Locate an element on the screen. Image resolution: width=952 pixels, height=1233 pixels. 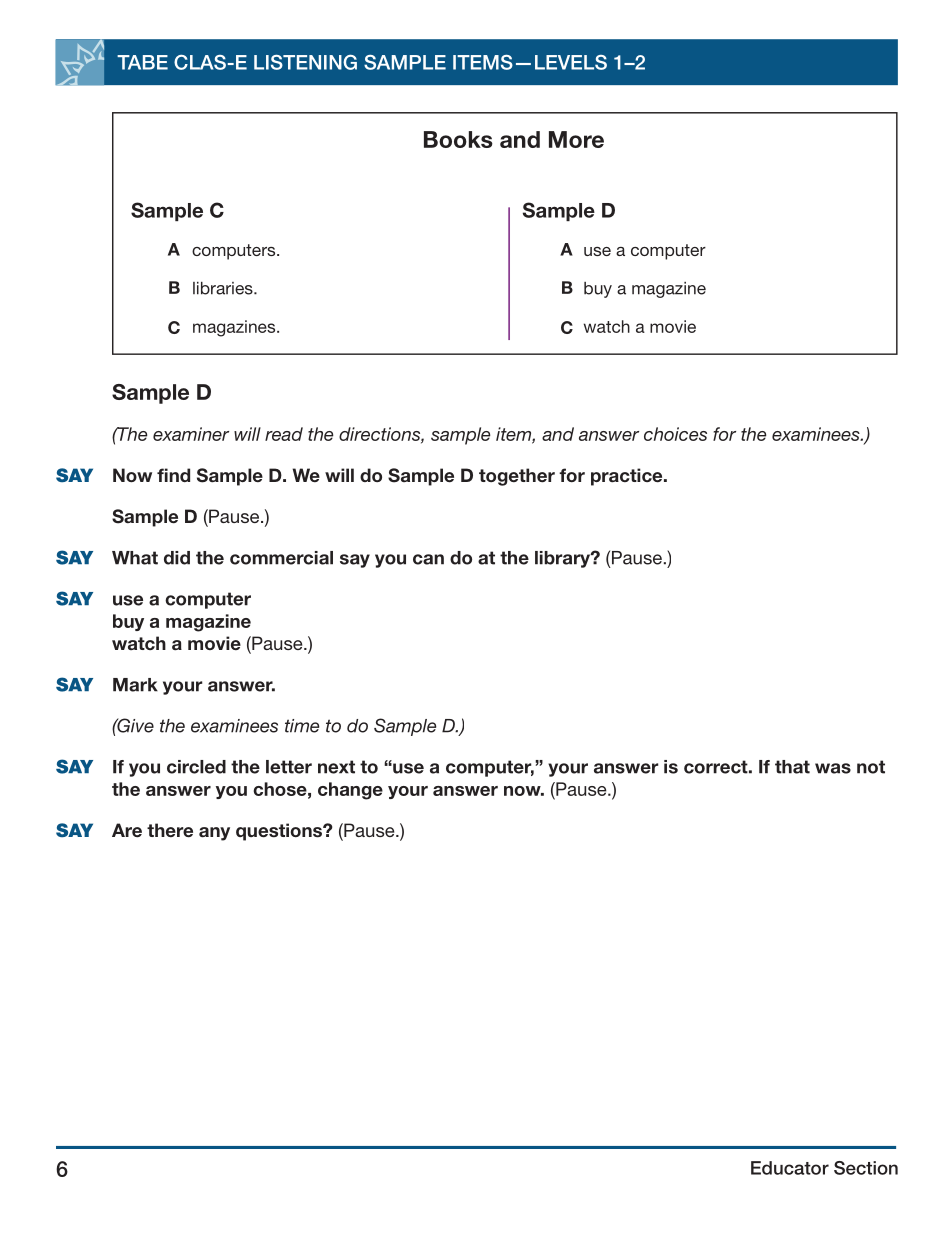
LISTENING is located at coordinates (305, 62).
